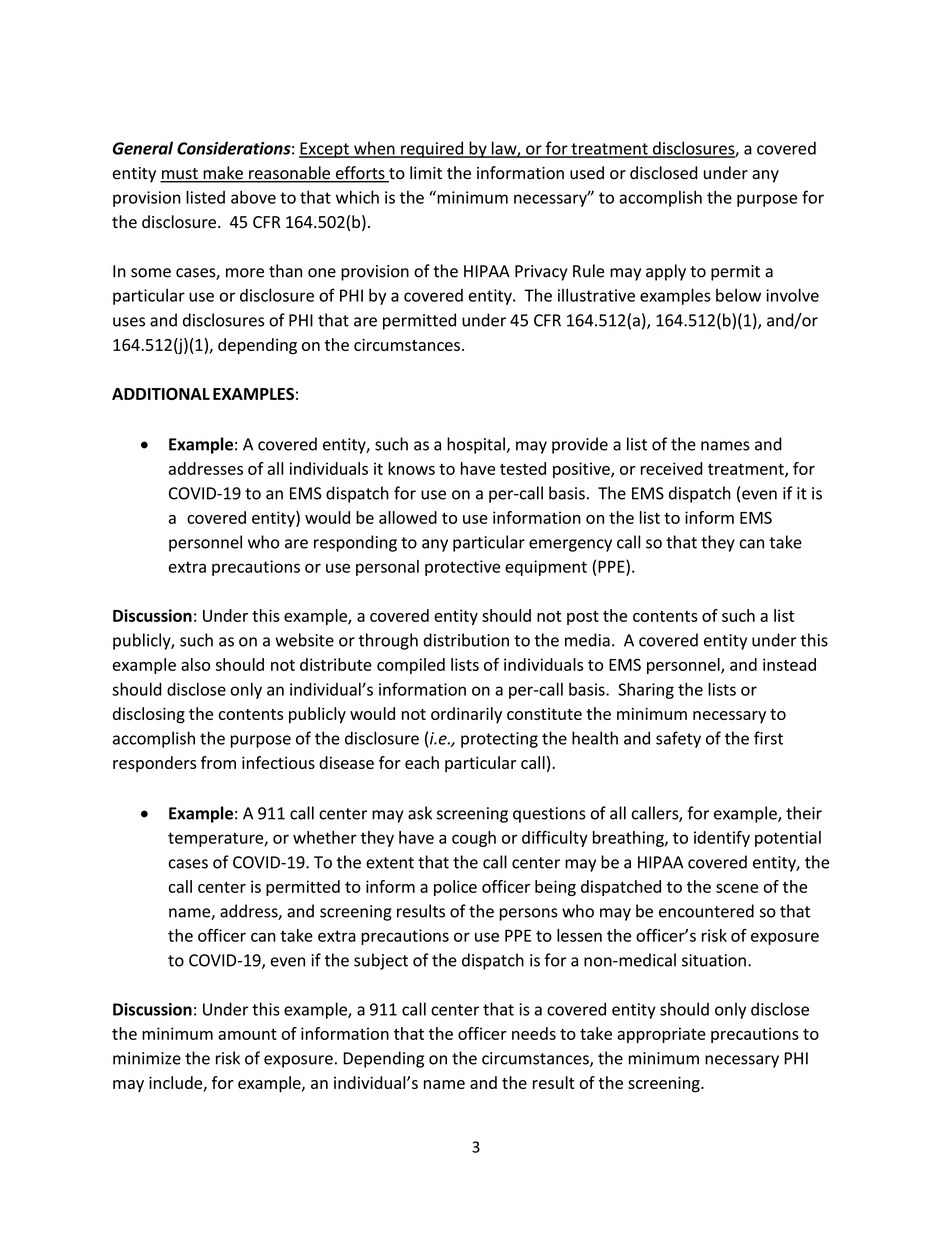 This screenshot has width=952, height=1233. I want to click on amount, so click(247, 1034).
